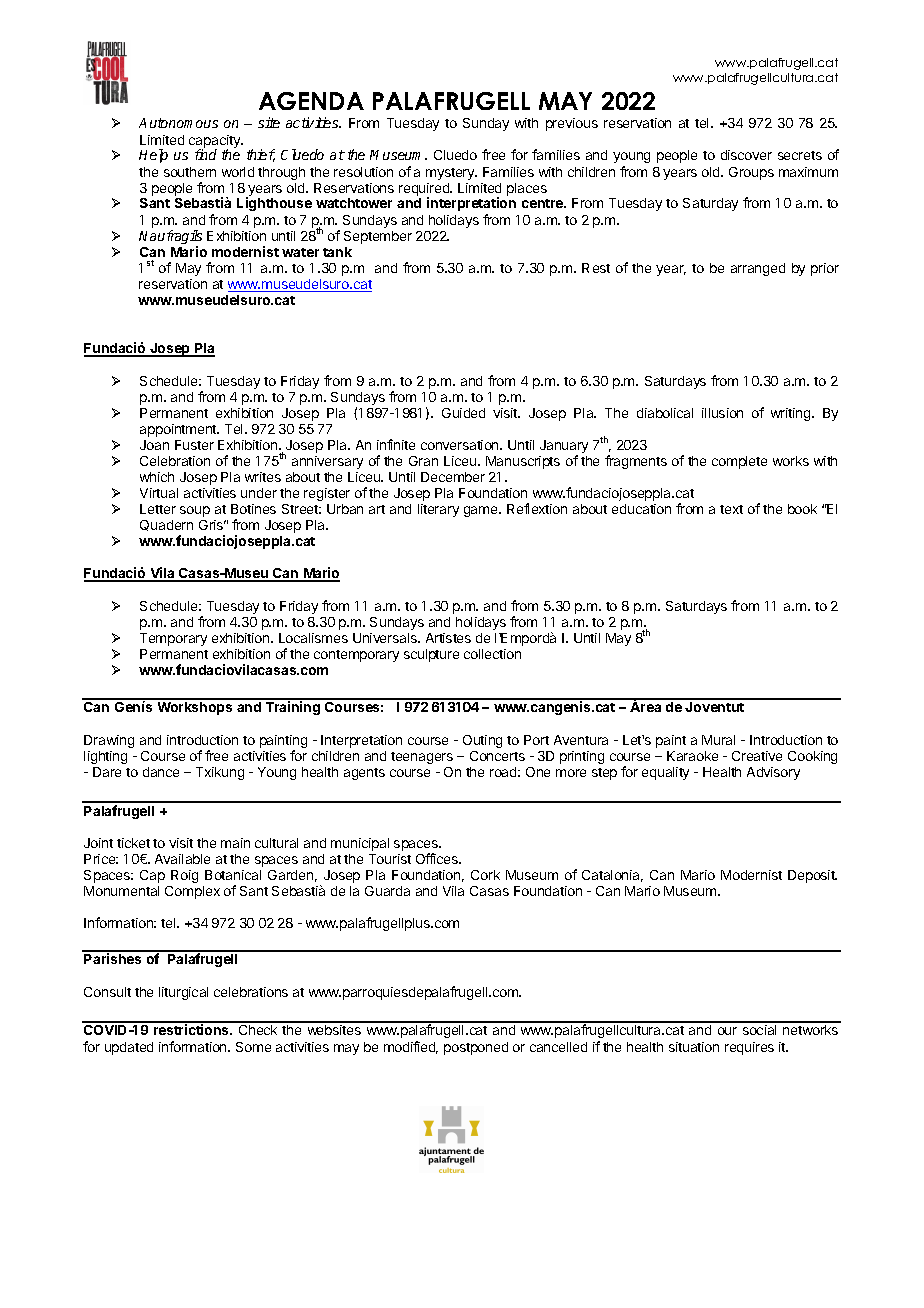 Image resolution: width=924 pixels, height=1308 pixels. I want to click on mystery, so click(451, 174).
